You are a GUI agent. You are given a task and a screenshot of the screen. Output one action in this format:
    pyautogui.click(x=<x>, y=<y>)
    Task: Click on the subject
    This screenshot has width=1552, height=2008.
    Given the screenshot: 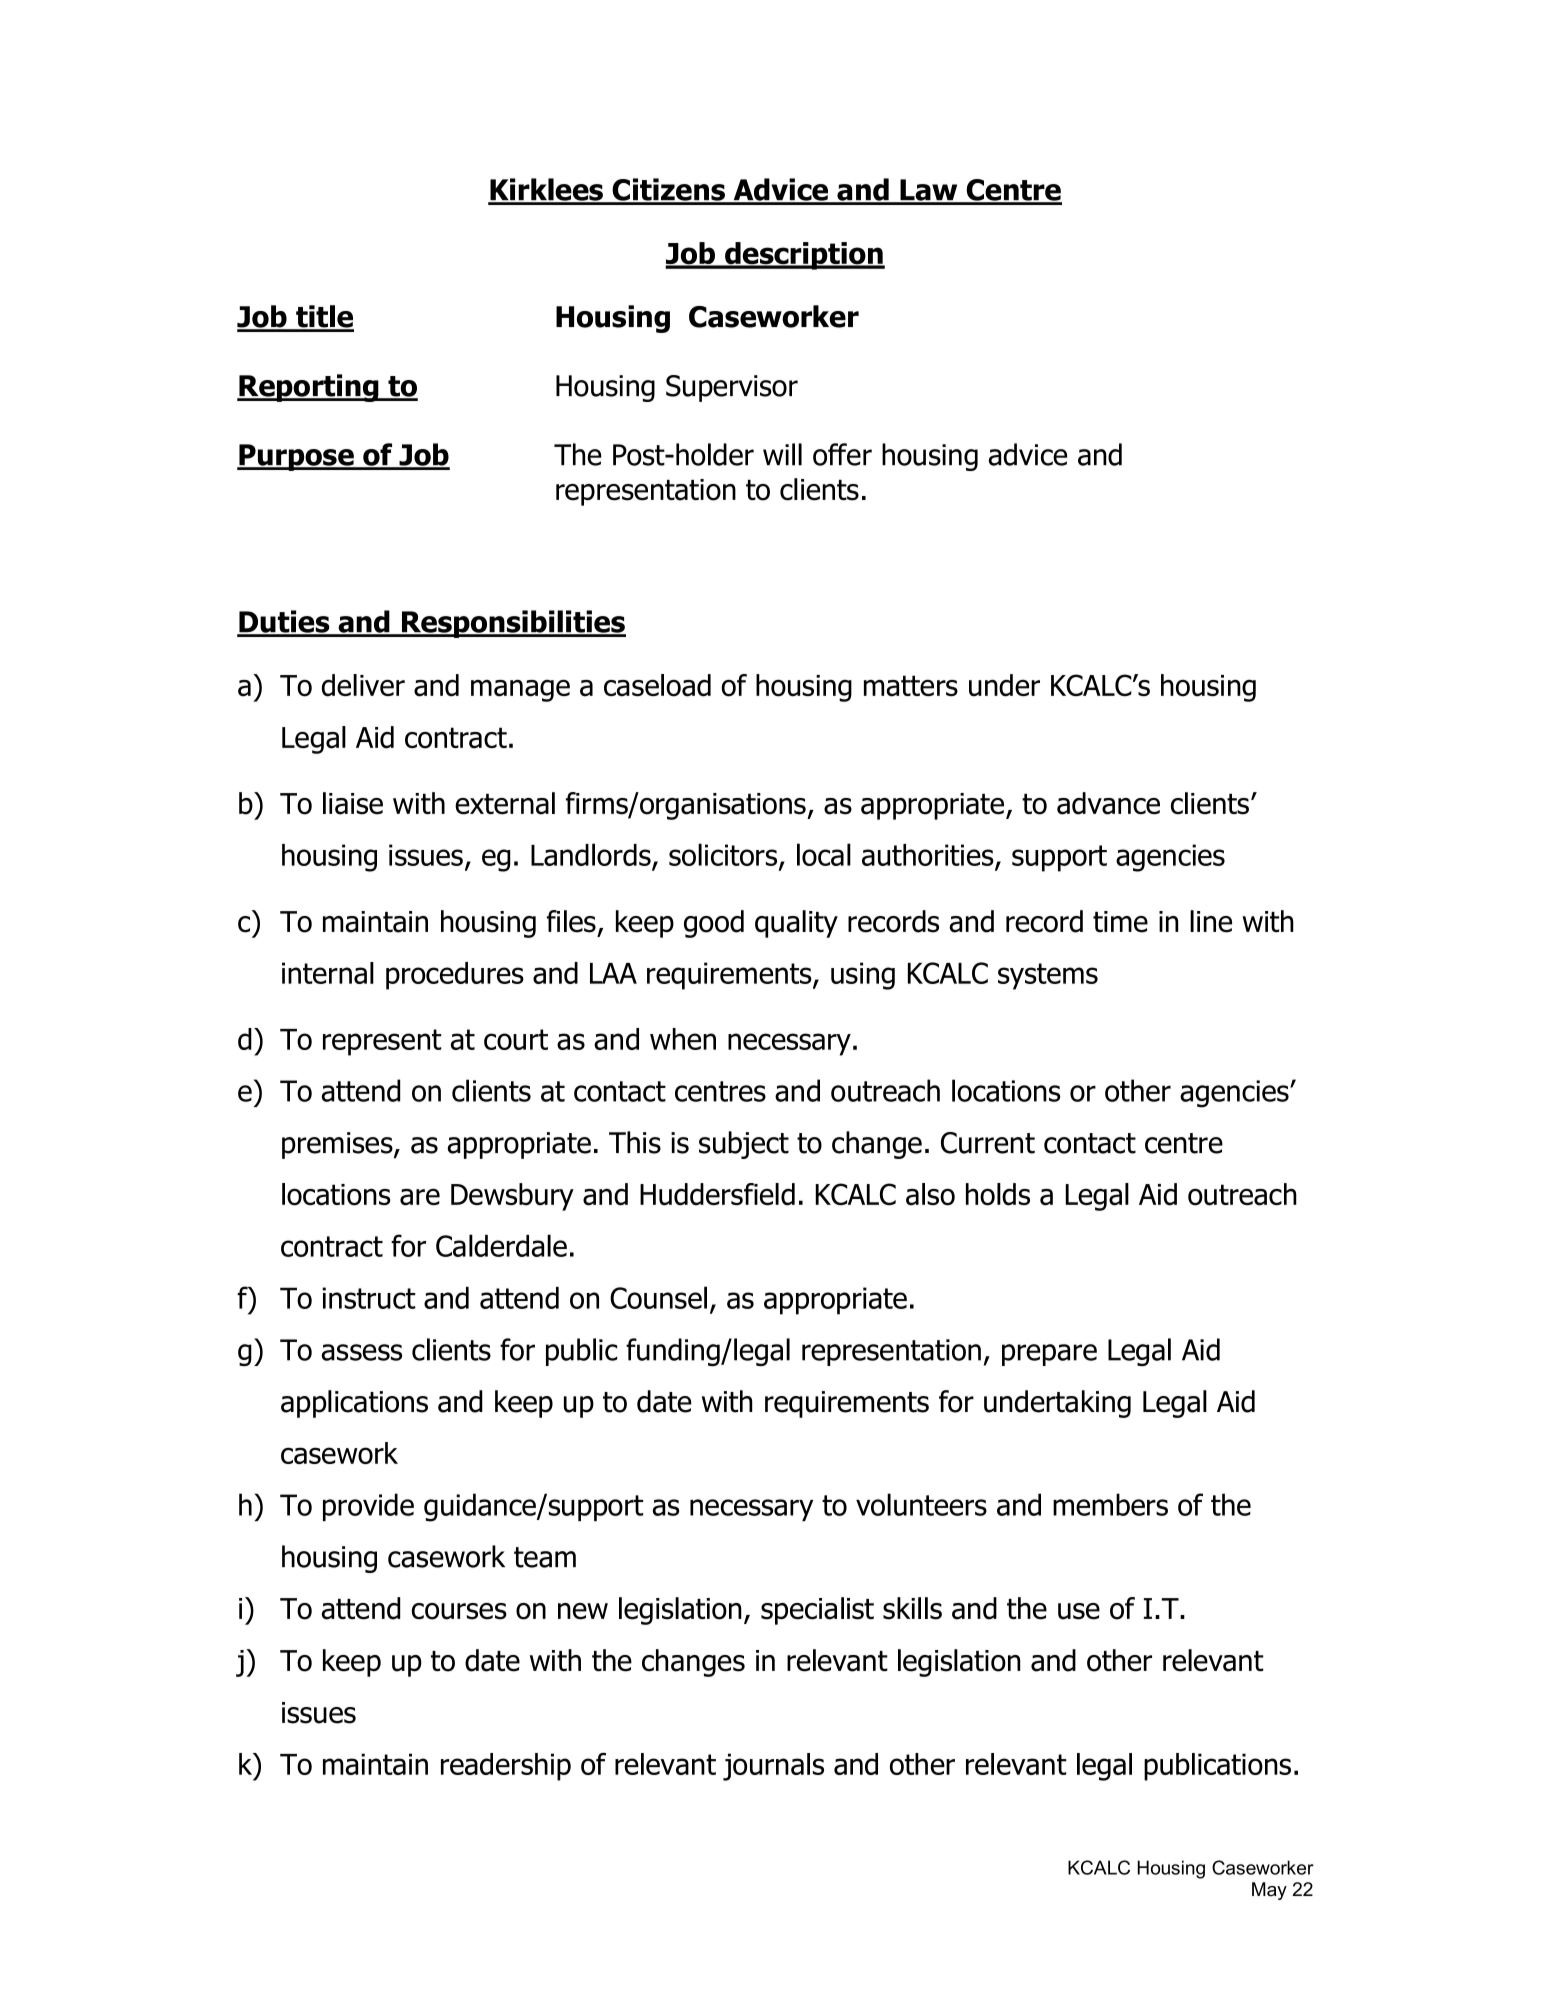 What is the action you would take?
    pyautogui.click(x=744, y=1145)
